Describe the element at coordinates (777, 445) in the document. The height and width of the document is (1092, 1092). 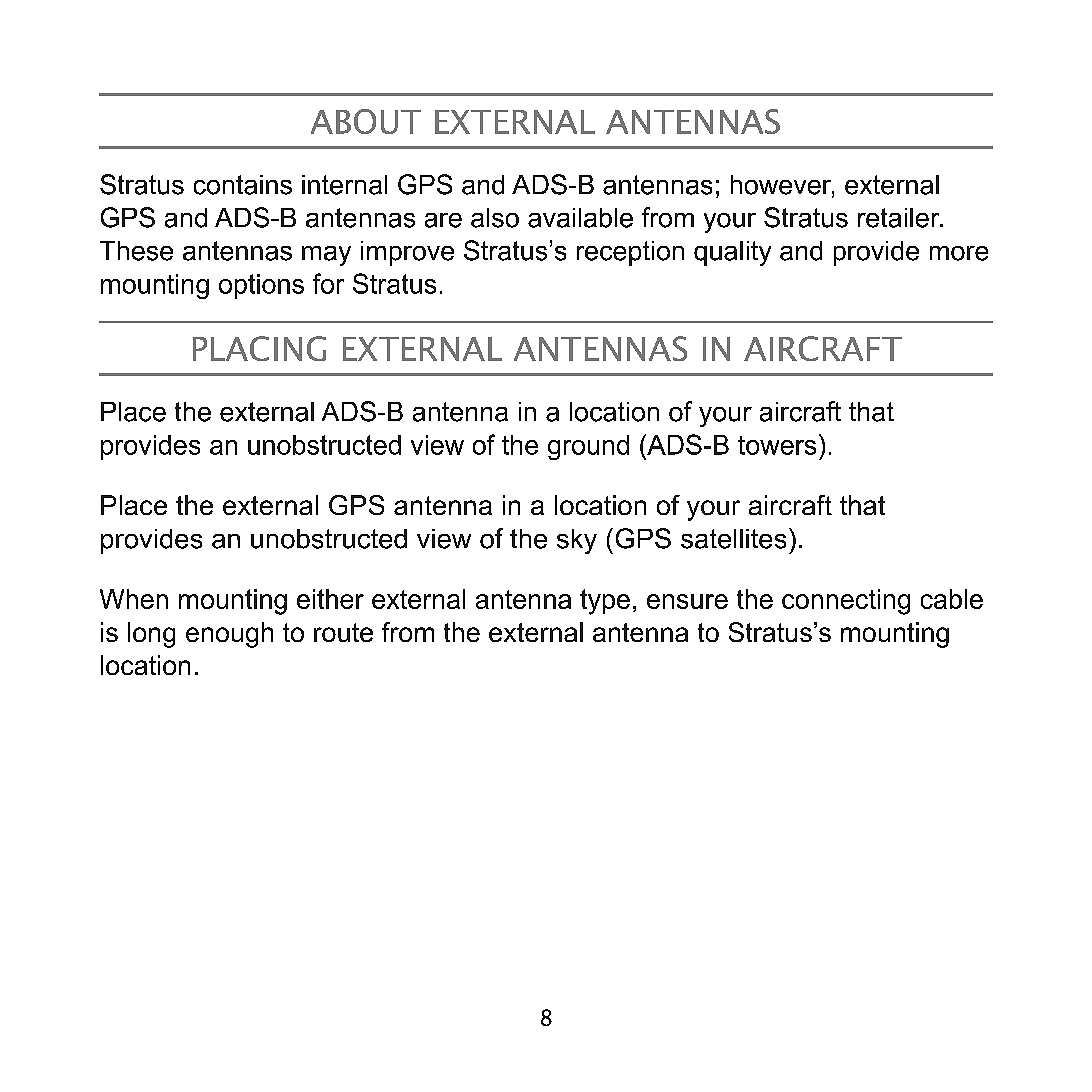
I see `towers` at that location.
